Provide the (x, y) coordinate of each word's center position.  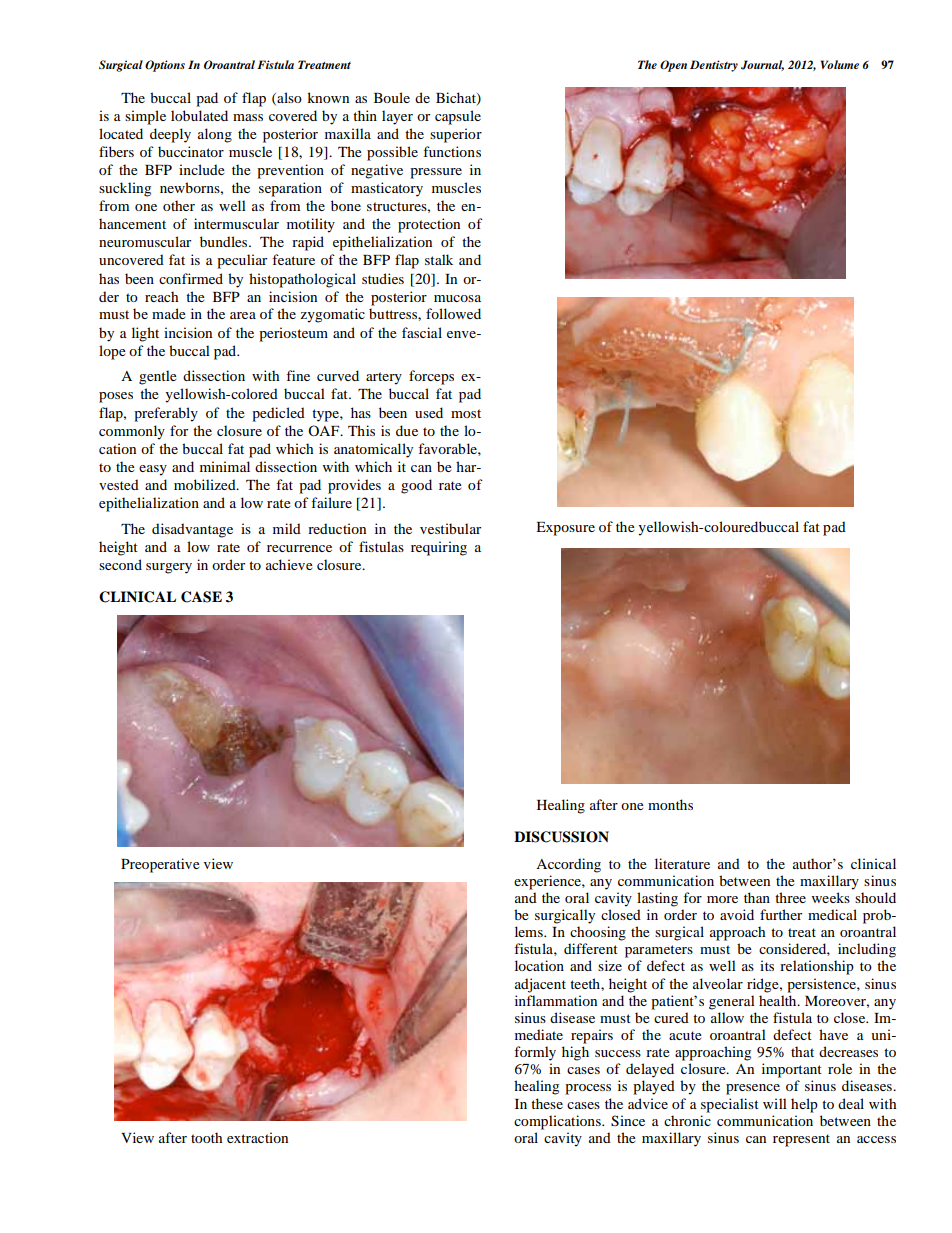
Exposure (565, 529)
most (466, 413)
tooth (206, 1137)
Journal (762, 65)
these (547, 1103)
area (243, 315)
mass (248, 117)
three (790, 897)
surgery (169, 568)
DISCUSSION (561, 837)
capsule (458, 117)
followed (453, 313)
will (775, 1103)
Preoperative (160, 865)
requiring (439, 548)
